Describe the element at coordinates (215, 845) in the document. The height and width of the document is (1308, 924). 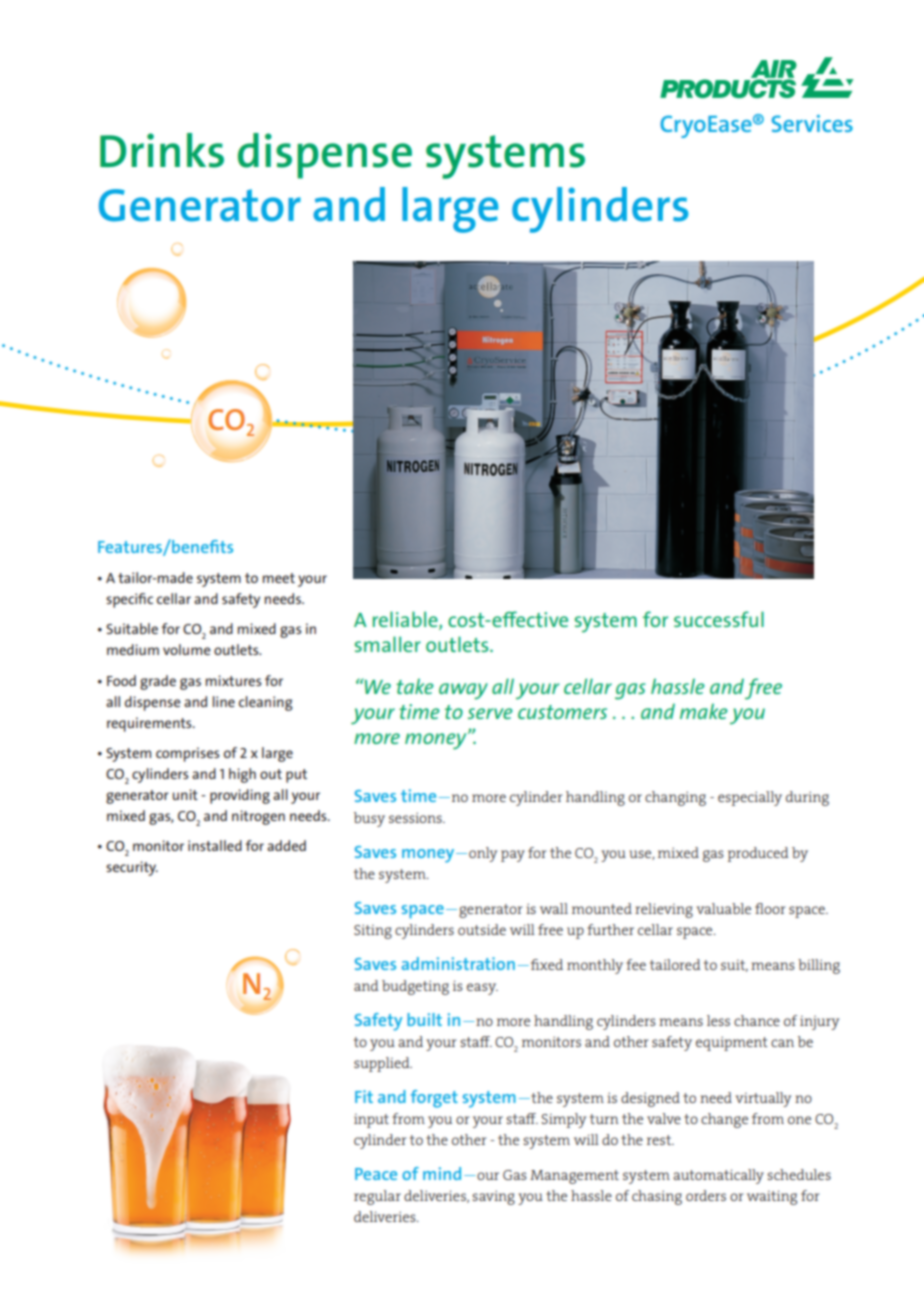
I see `installed` at that location.
